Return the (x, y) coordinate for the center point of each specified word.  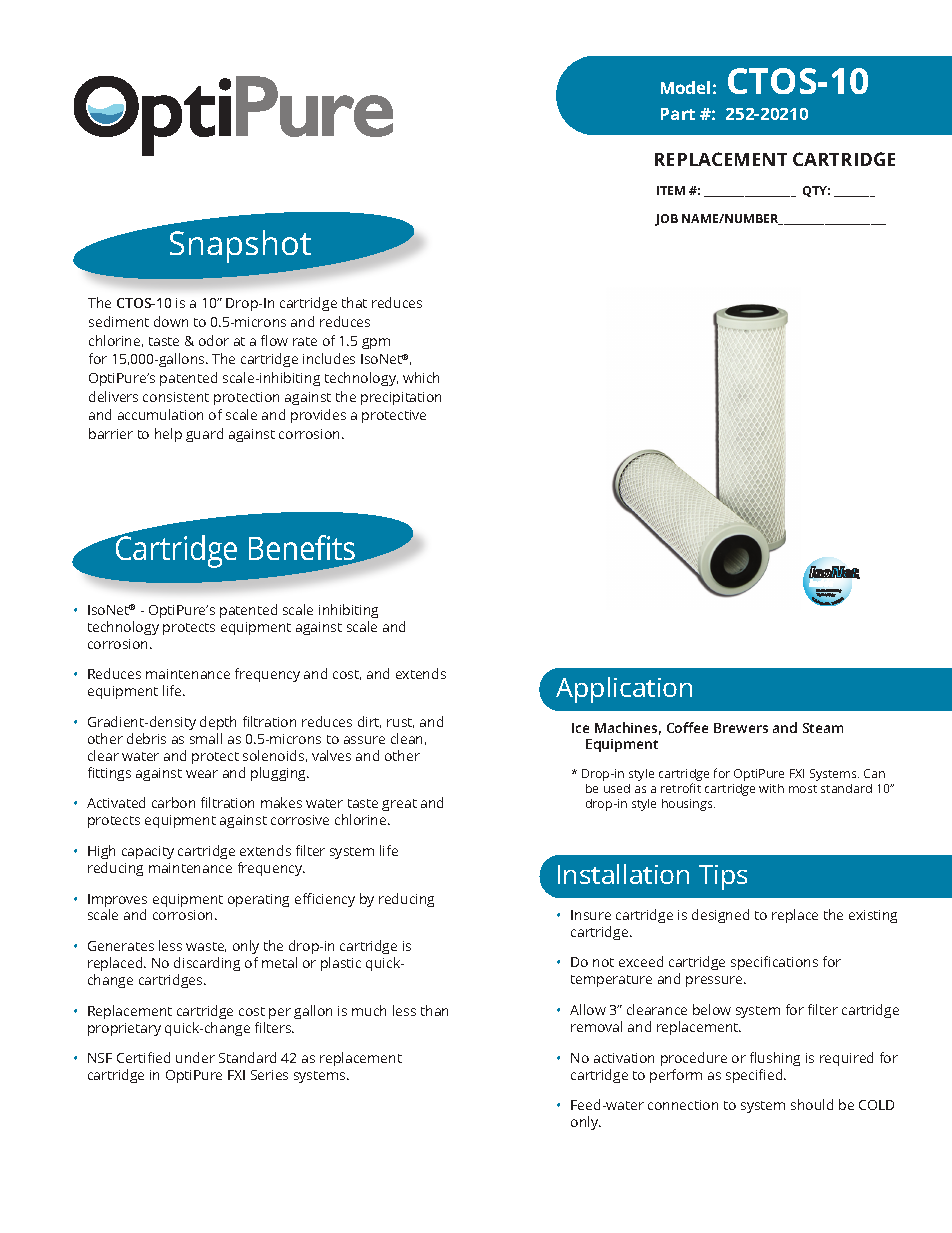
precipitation (401, 398)
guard (204, 435)
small (206, 738)
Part (678, 114)
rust (400, 723)
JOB (666, 220)
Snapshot (240, 246)
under (195, 1057)
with (771, 788)
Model (685, 87)
